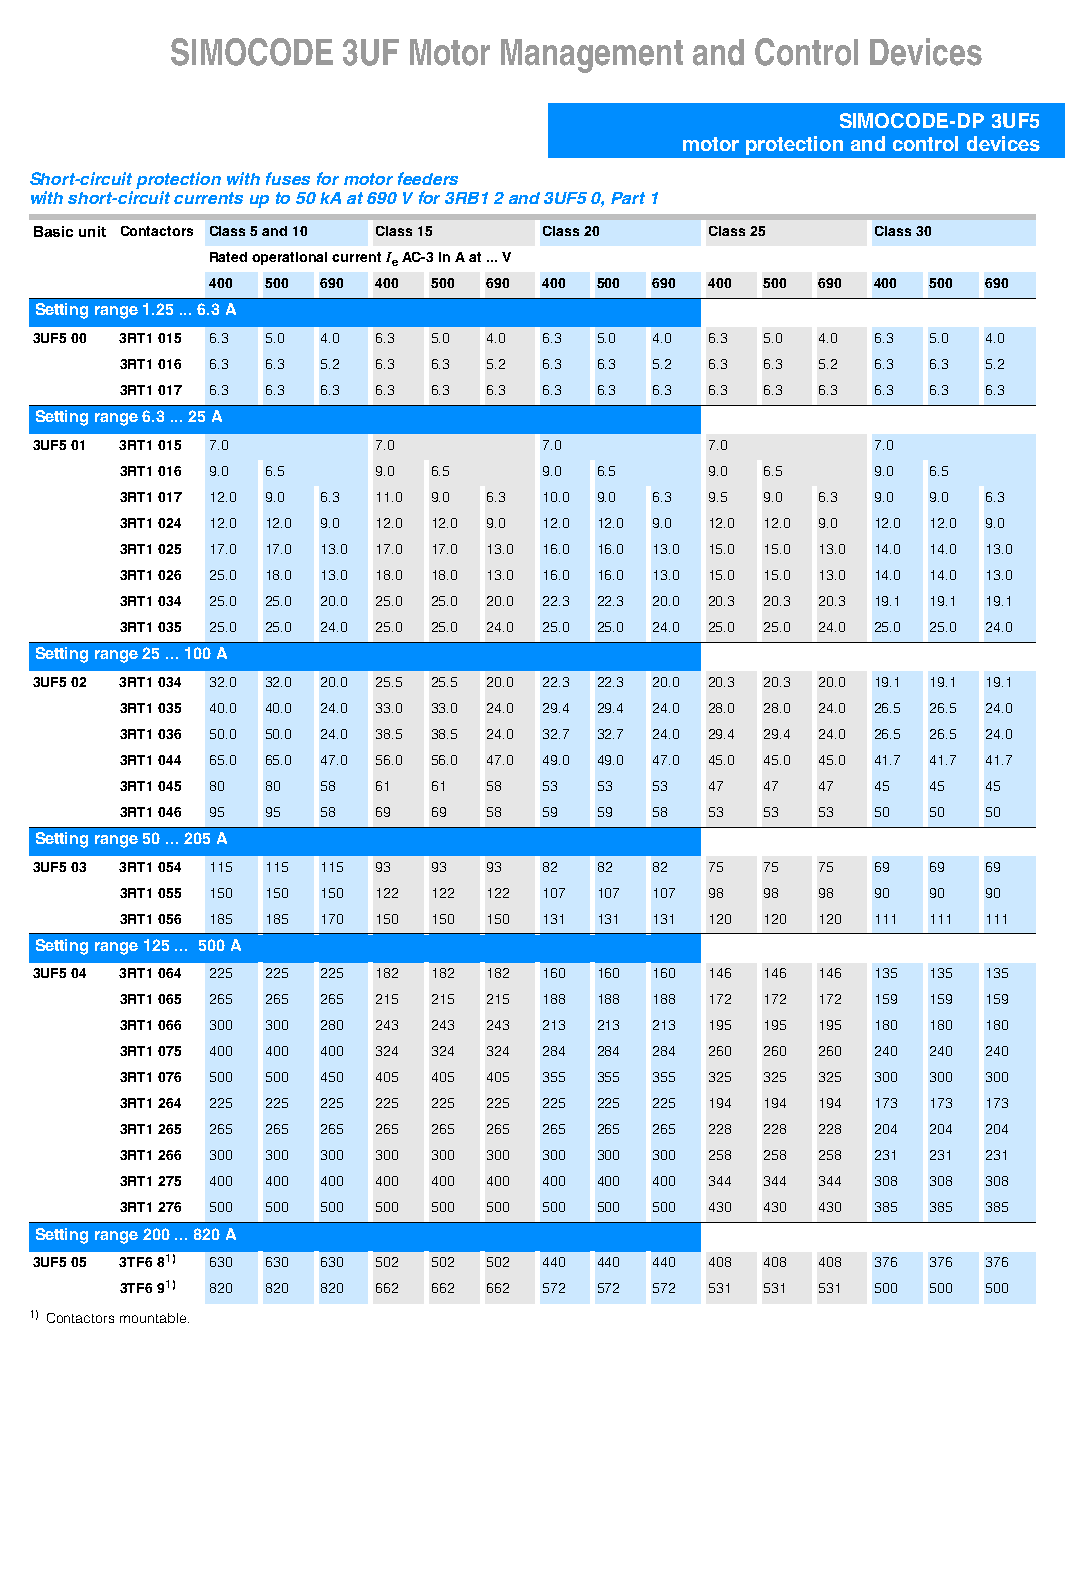 The image size is (1069, 1570). Describe the element at coordinates (628, 198) in the screenshot. I see `Part` at that location.
